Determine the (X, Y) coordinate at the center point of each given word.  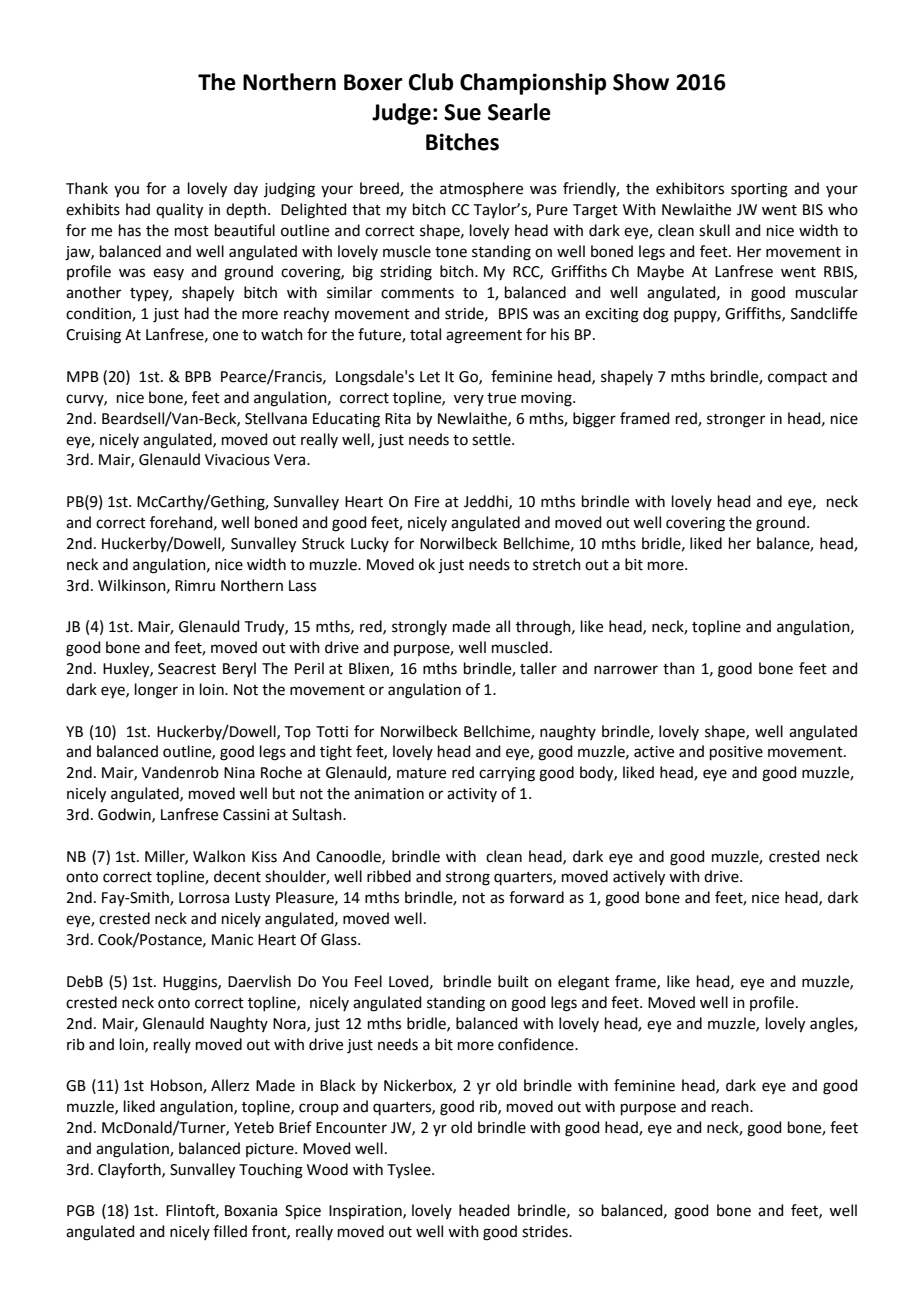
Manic (232, 940)
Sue (462, 112)
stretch (557, 564)
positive (736, 753)
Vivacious (237, 460)
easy (168, 274)
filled (230, 1231)
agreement (484, 337)
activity (472, 795)
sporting (759, 190)
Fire (427, 502)
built (513, 981)
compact (797, 378)
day (246, 189)
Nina (239, 773)
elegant (584, 983)
